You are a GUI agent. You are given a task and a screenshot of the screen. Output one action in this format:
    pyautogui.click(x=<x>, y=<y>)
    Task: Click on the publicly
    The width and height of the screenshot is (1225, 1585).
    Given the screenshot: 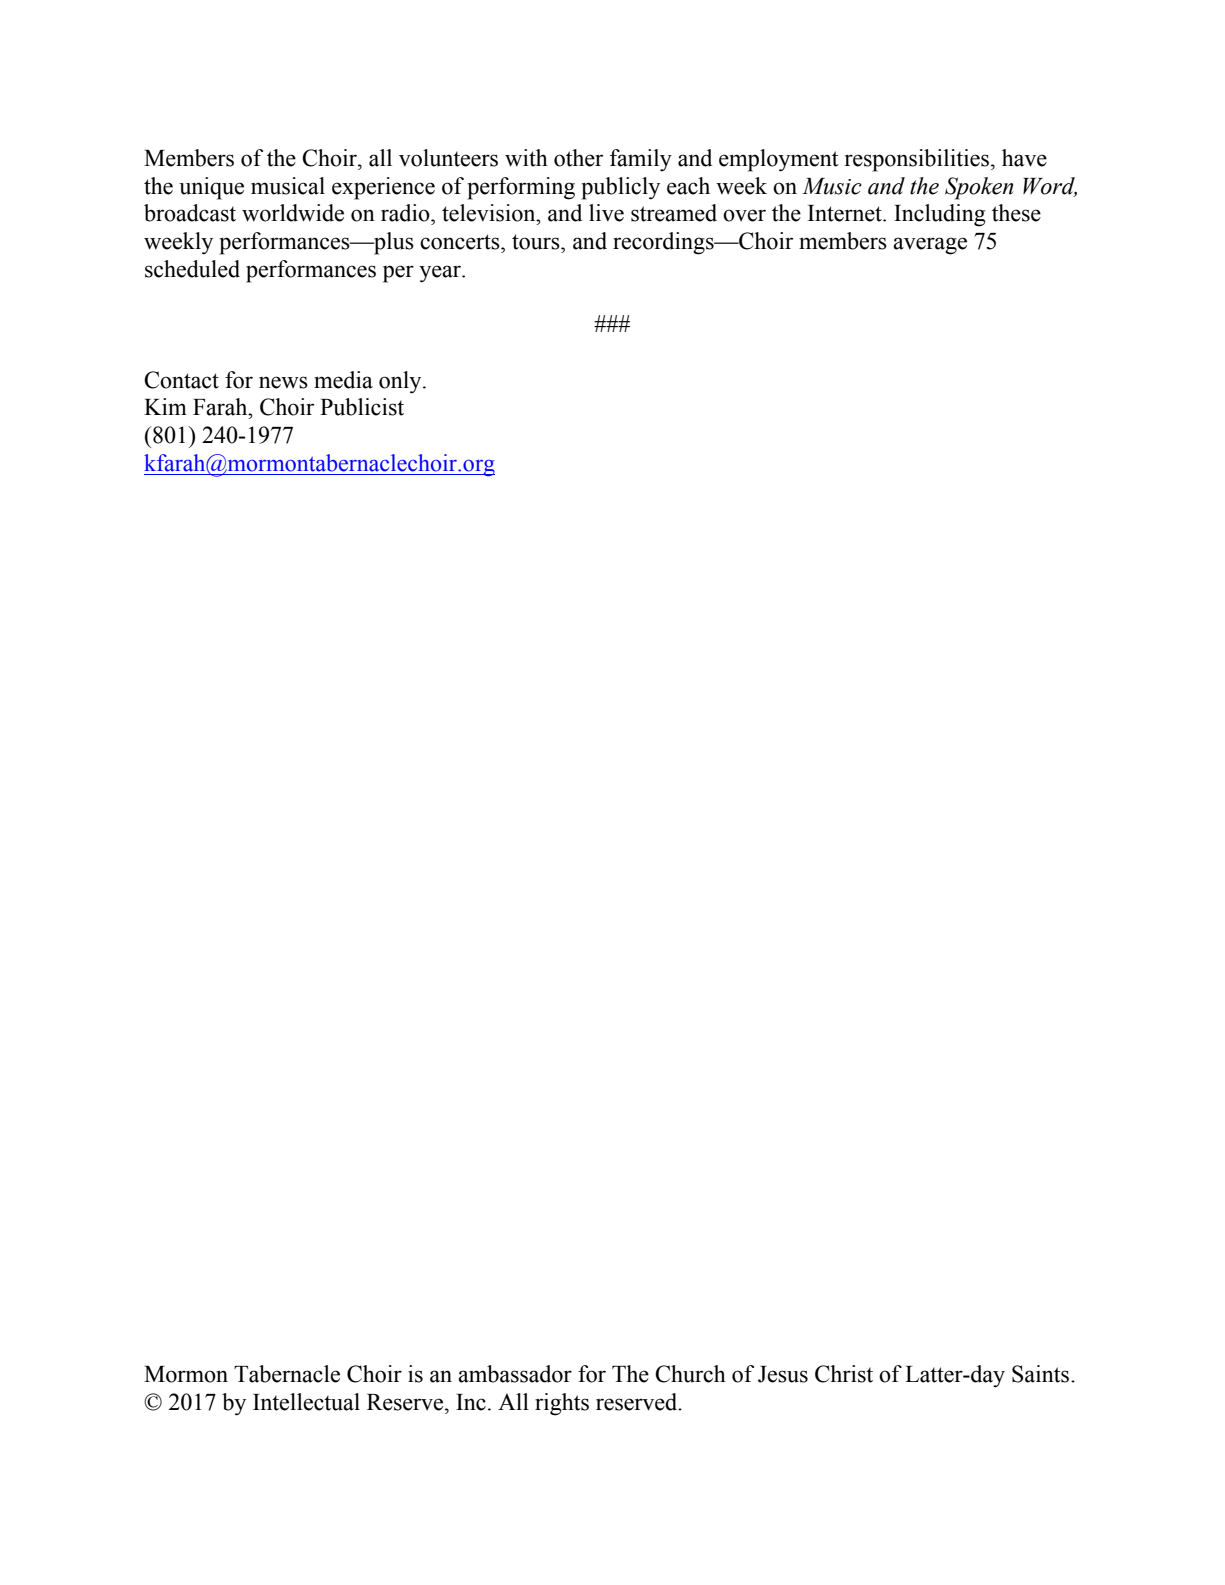 What is the action you would take?
    pyautogui.click(x=620, y=188)
